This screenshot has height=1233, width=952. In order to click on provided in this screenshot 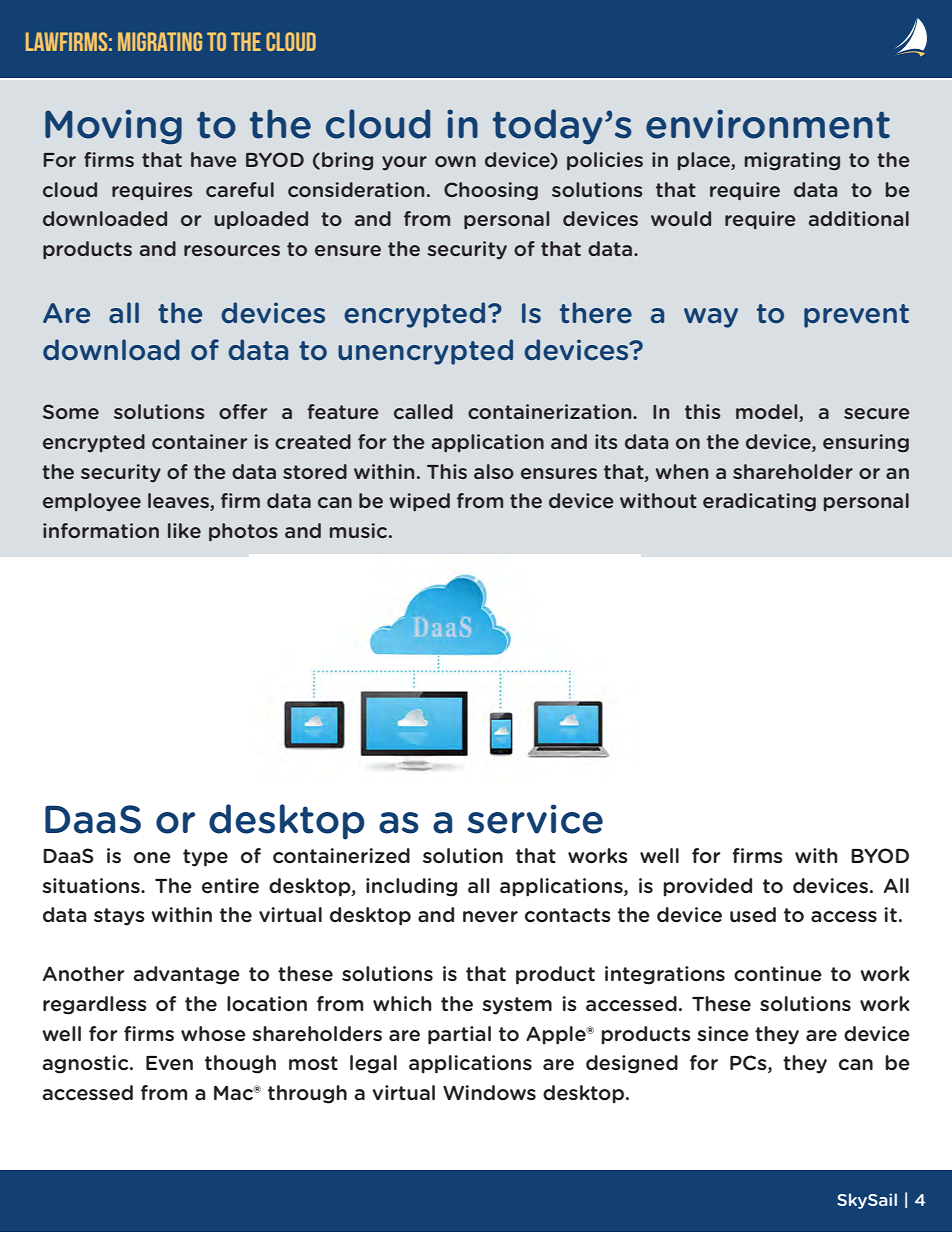, I will do `click(707, 887)`.
